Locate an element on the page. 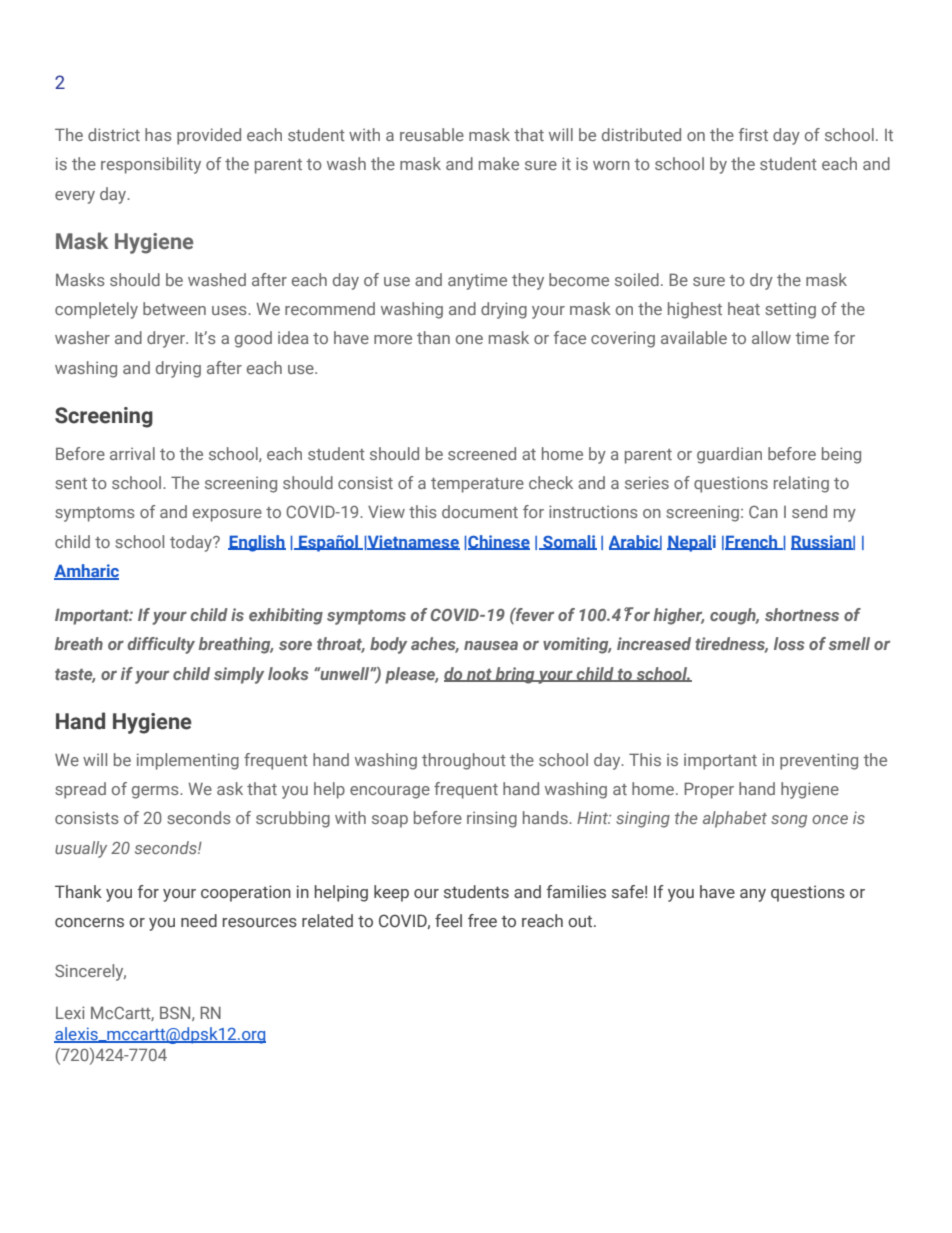  make is located at coordinates (499, 163).
